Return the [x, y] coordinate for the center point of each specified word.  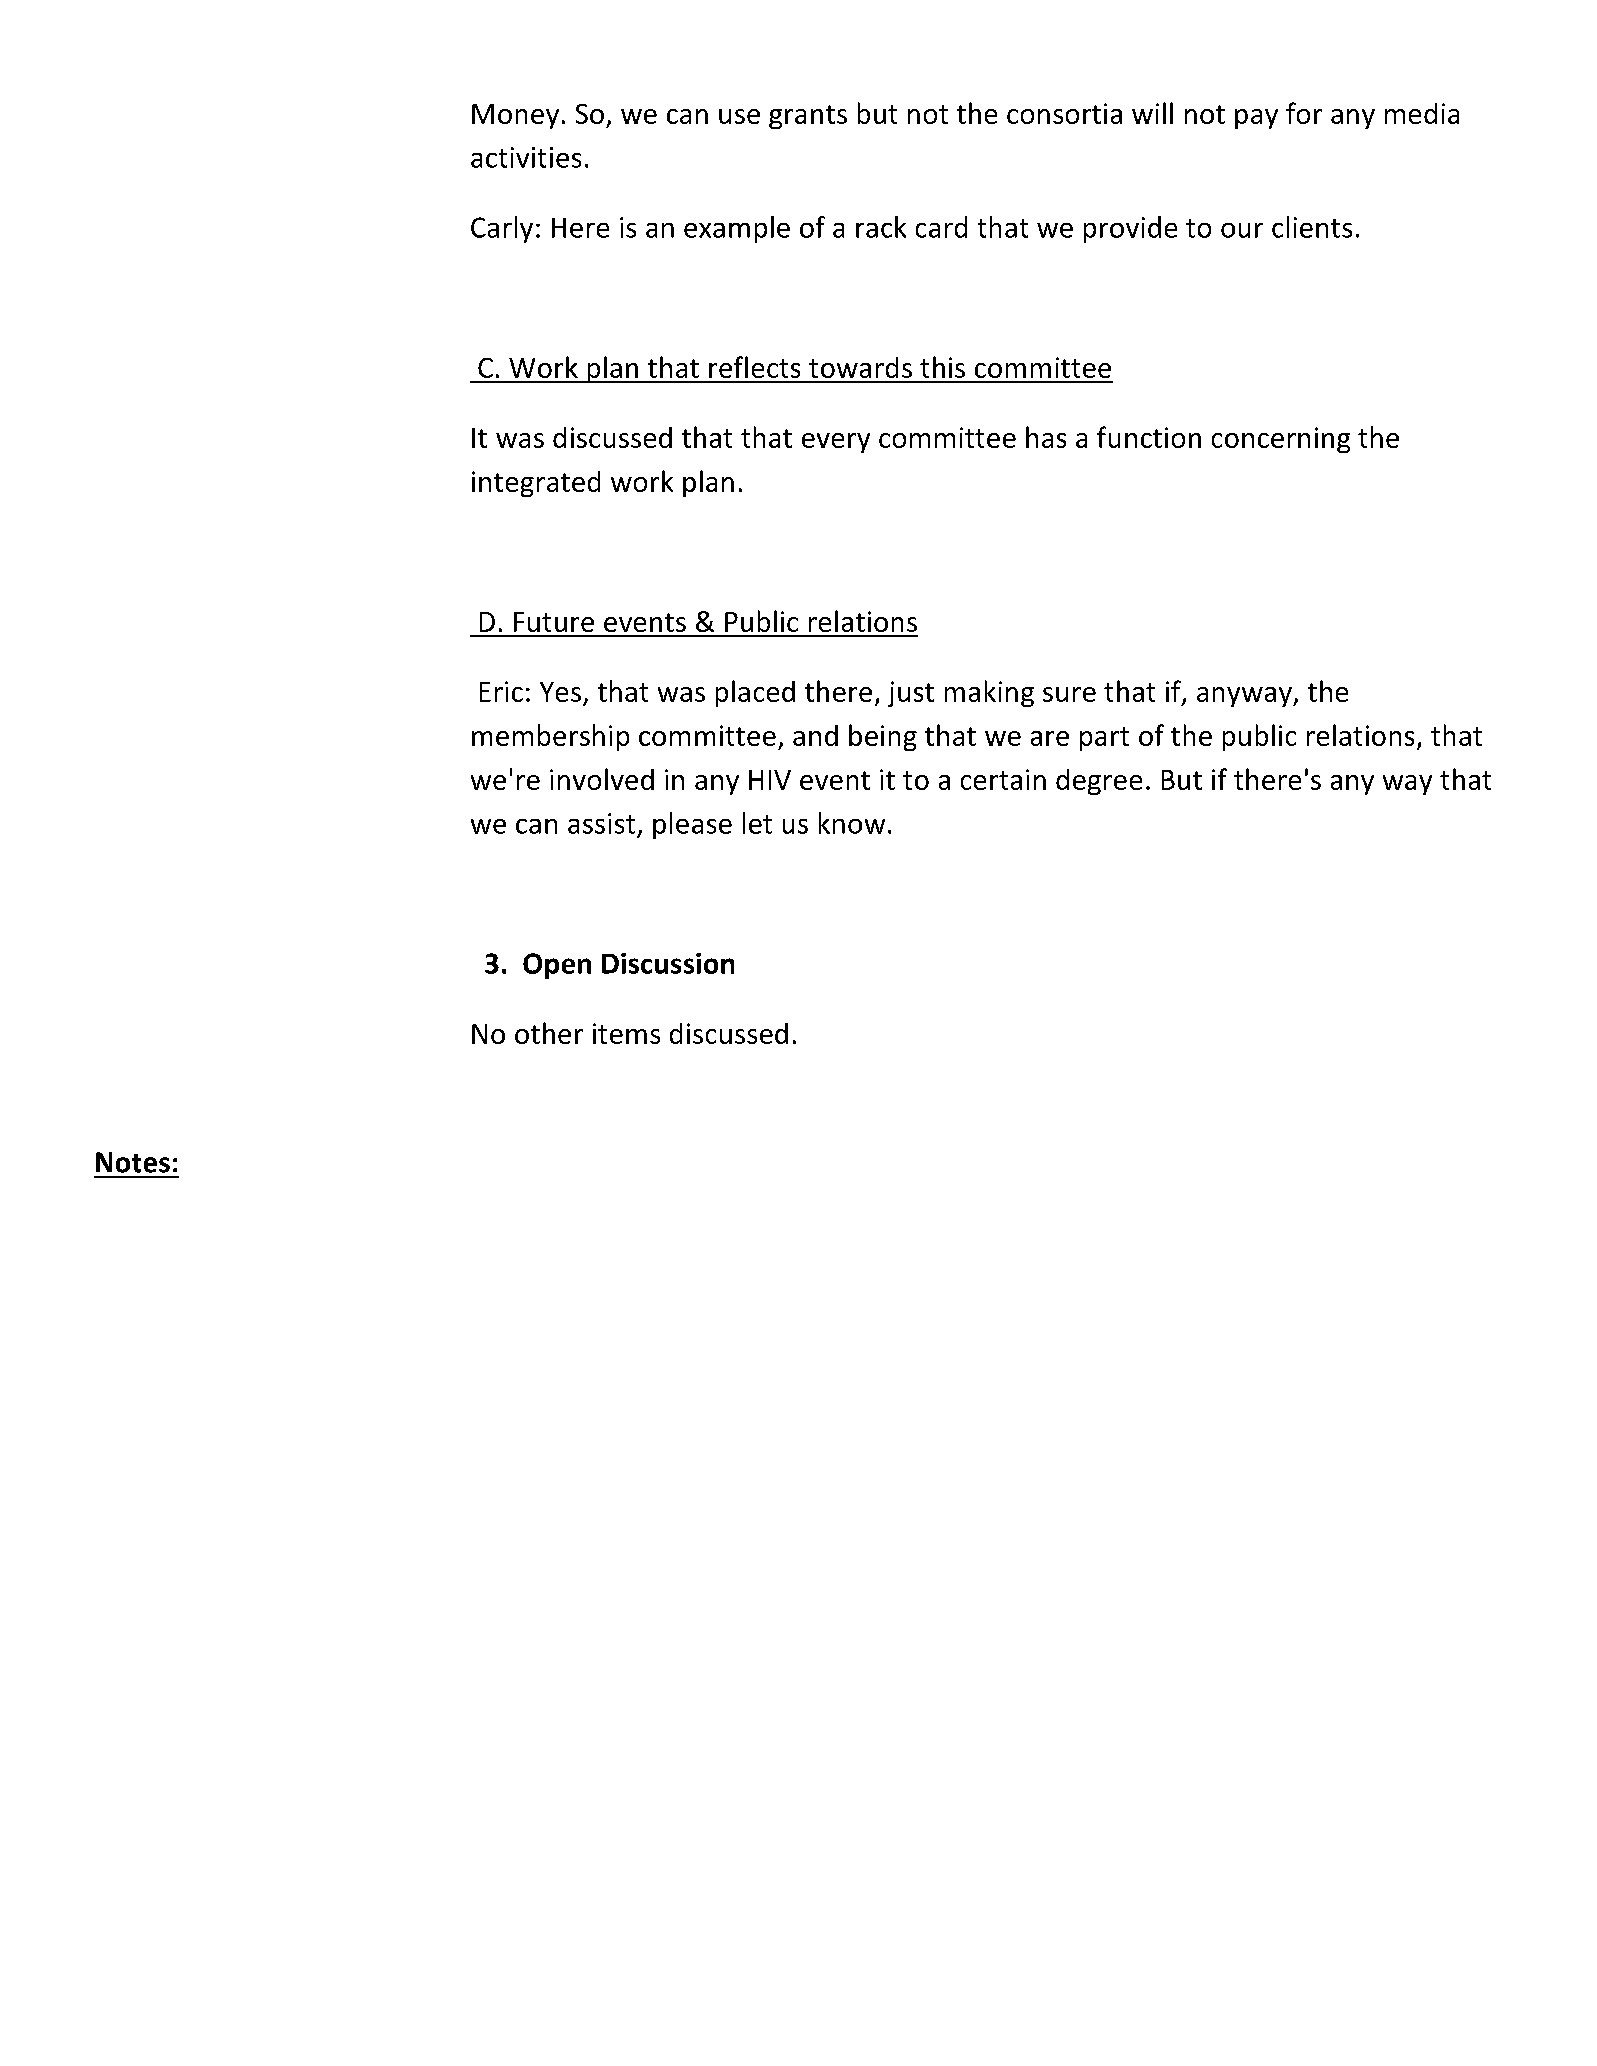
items [626, 1033]
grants [808, 117]
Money [515, 116]
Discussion [668, 963]
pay [1256, 119]
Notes [133, 1162]
